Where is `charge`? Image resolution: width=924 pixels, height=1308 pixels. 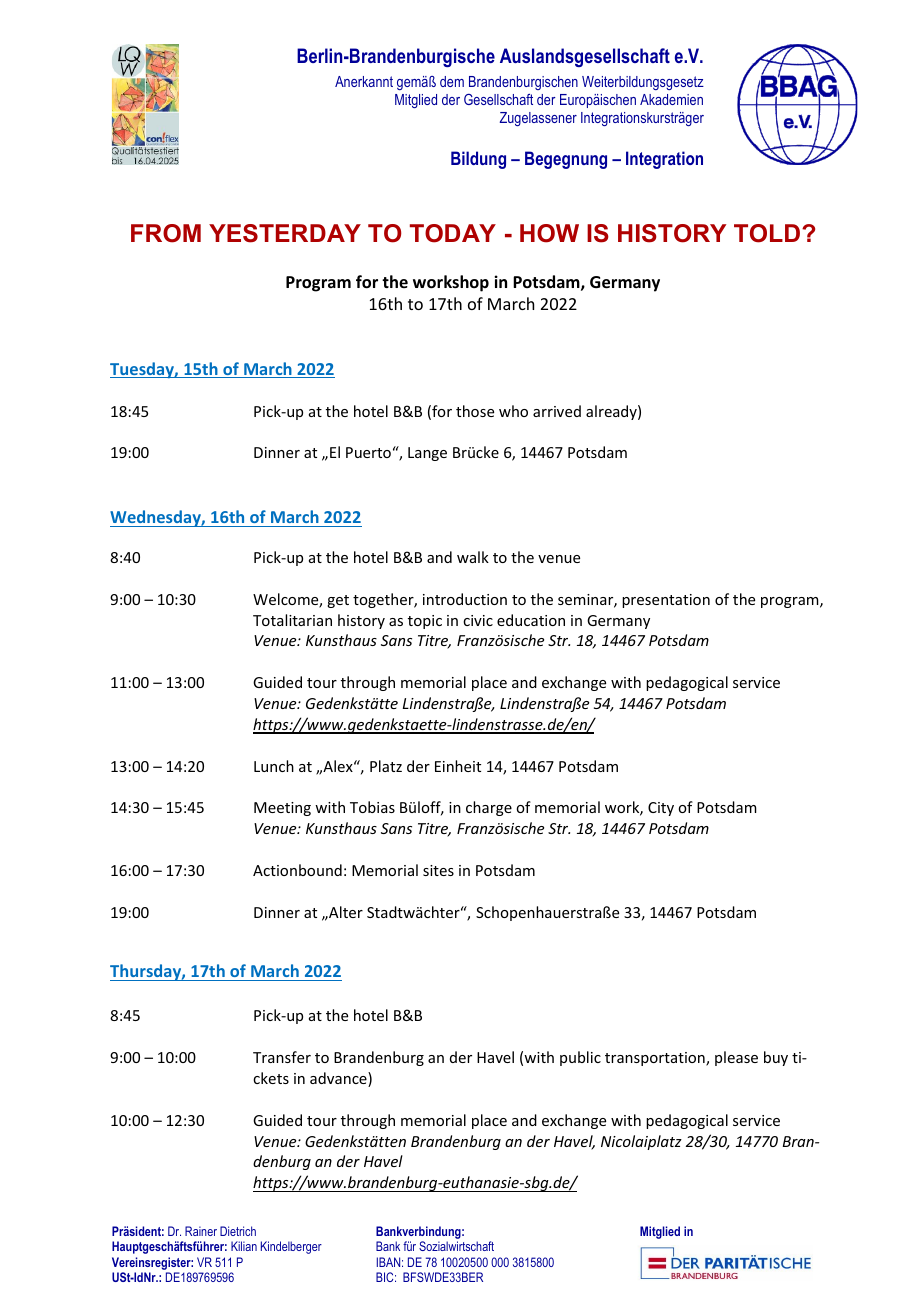 charge is located at coordinates (489, 808).
